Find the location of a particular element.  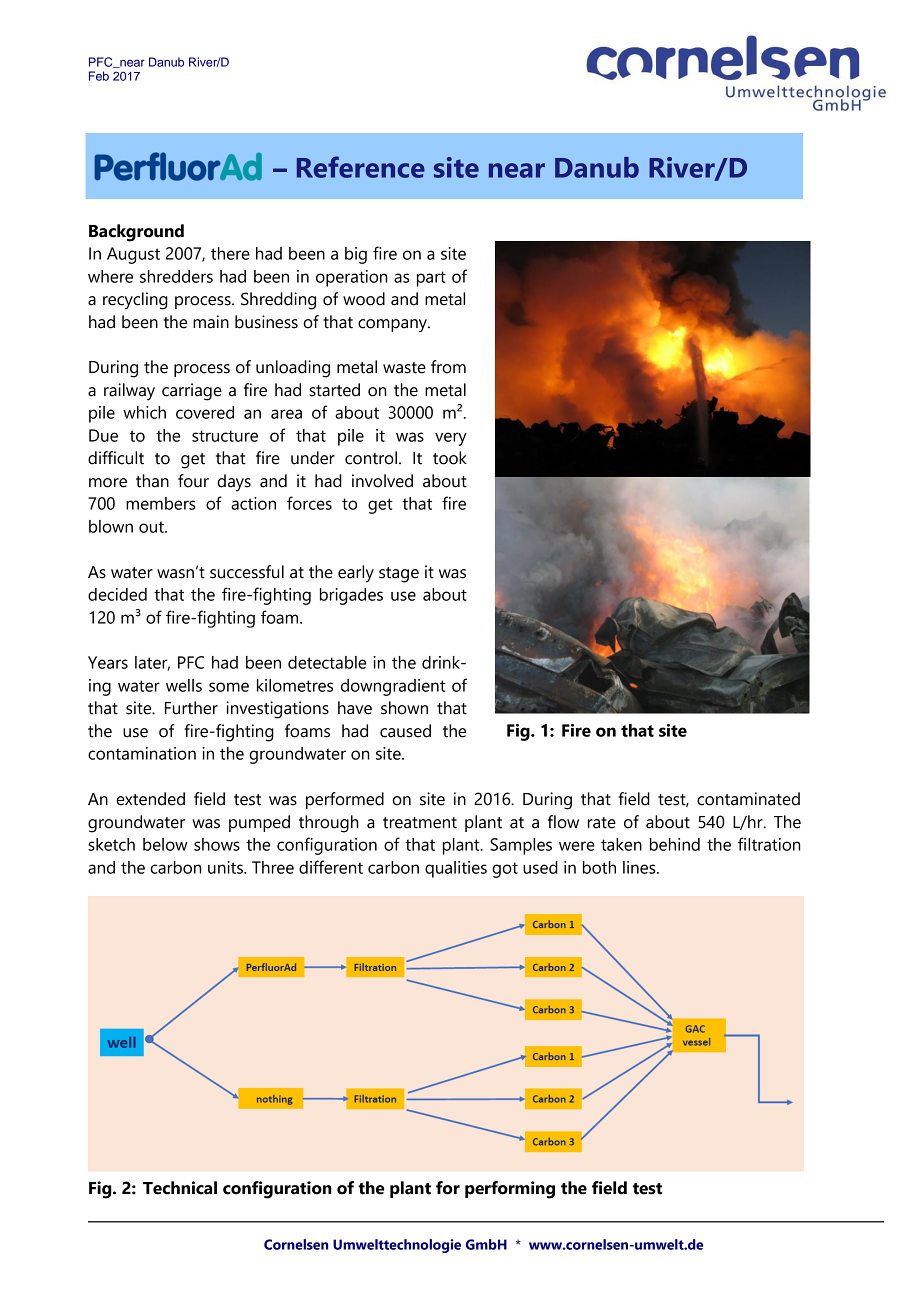

Reference is located at coordinates (361, 167).
